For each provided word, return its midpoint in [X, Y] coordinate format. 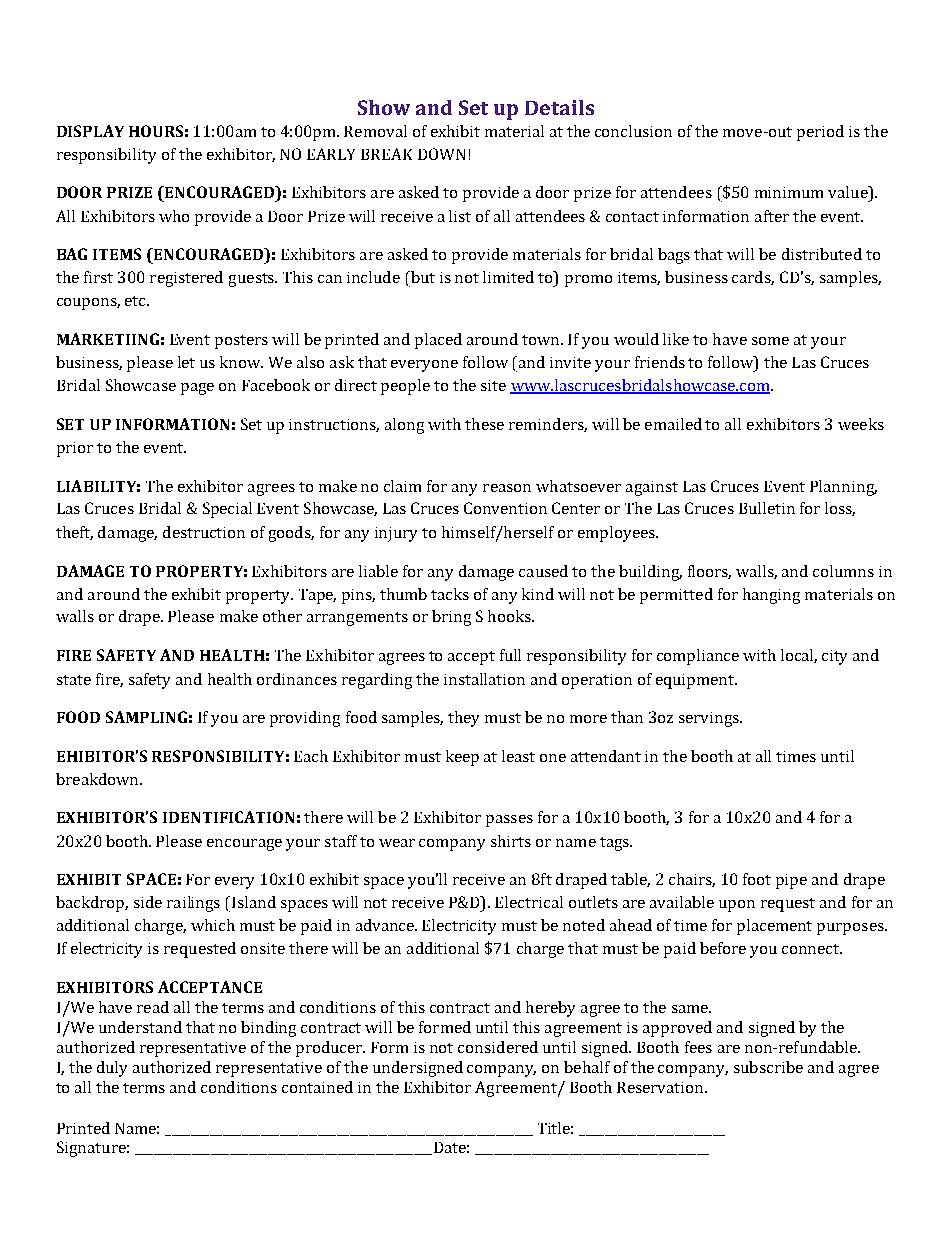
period [820, 133]
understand [140, 1027]
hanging [771, 596]
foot [757, 879]
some [770, 341]
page [197, 389]
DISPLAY [90, 131]
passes [509, 821]
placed [438, 341]
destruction [204, 532]
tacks [450, 594]
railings [193, 904]
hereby [550, 1009]
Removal [375, 131]
